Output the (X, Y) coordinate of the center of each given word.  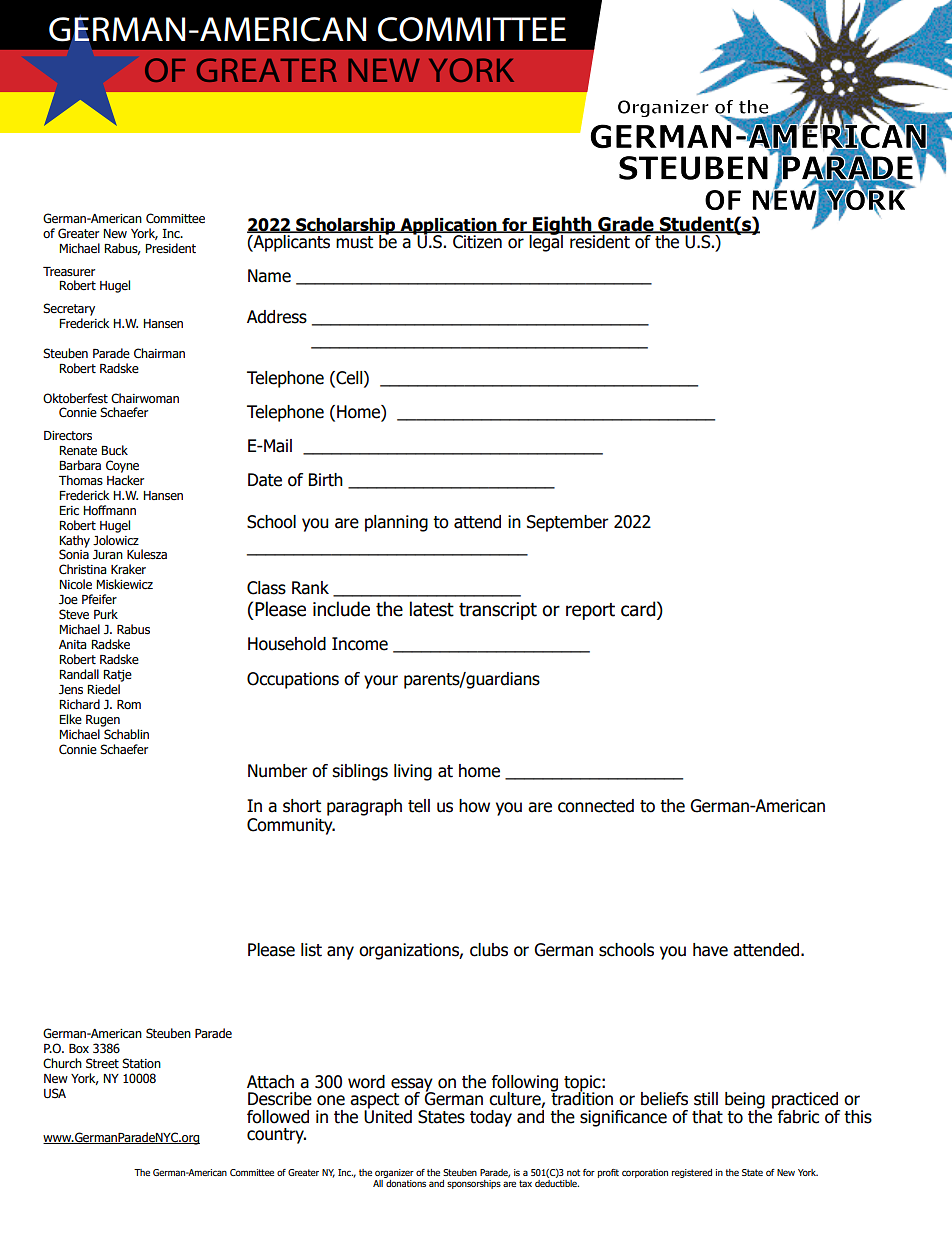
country (276, 1136)
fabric (798, 1117)
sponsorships (474, 1184)
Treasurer (69, 271)
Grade (626, 225)
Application (448, 227)
